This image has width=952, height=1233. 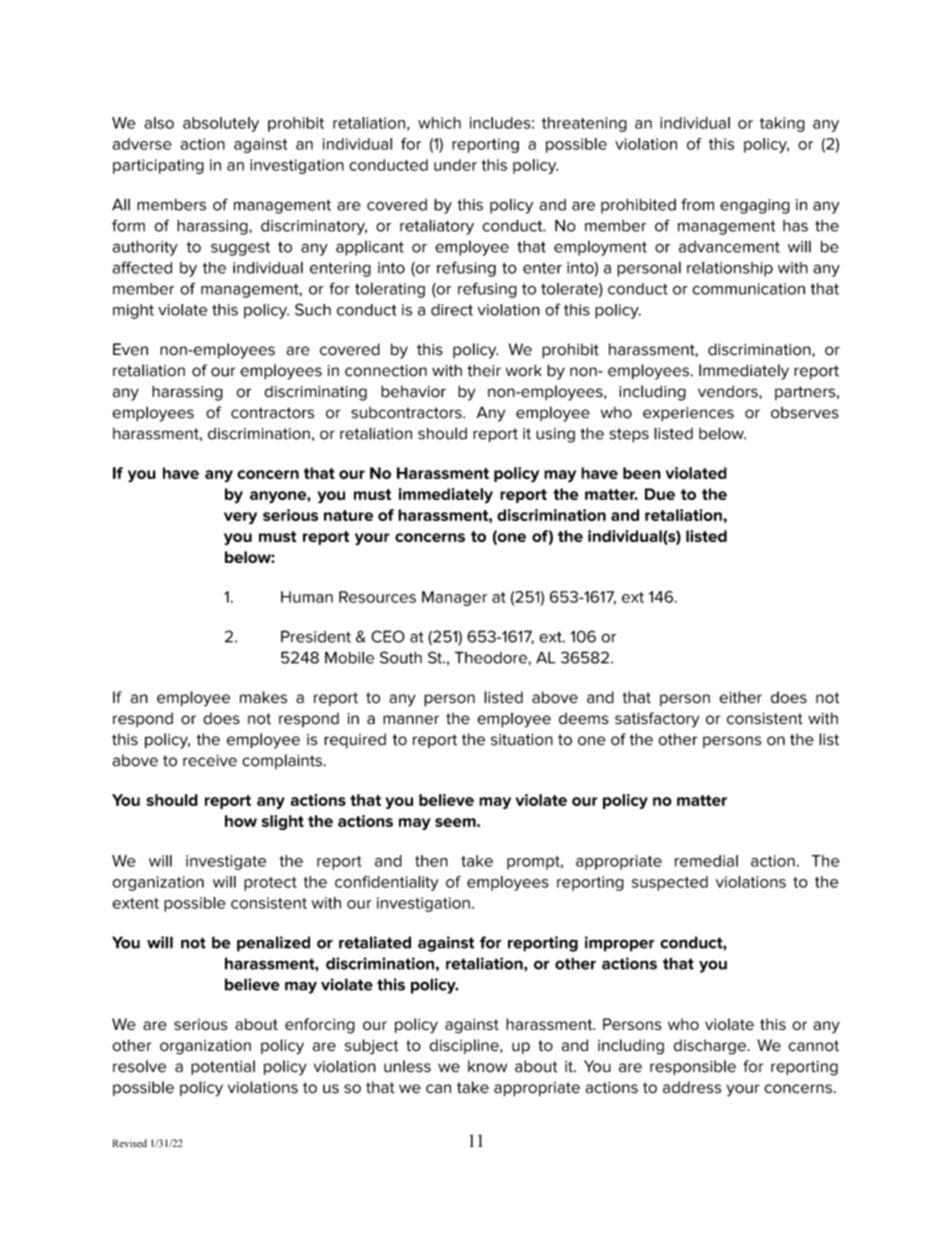 I want to click on very, so click(x=240, y=518).
